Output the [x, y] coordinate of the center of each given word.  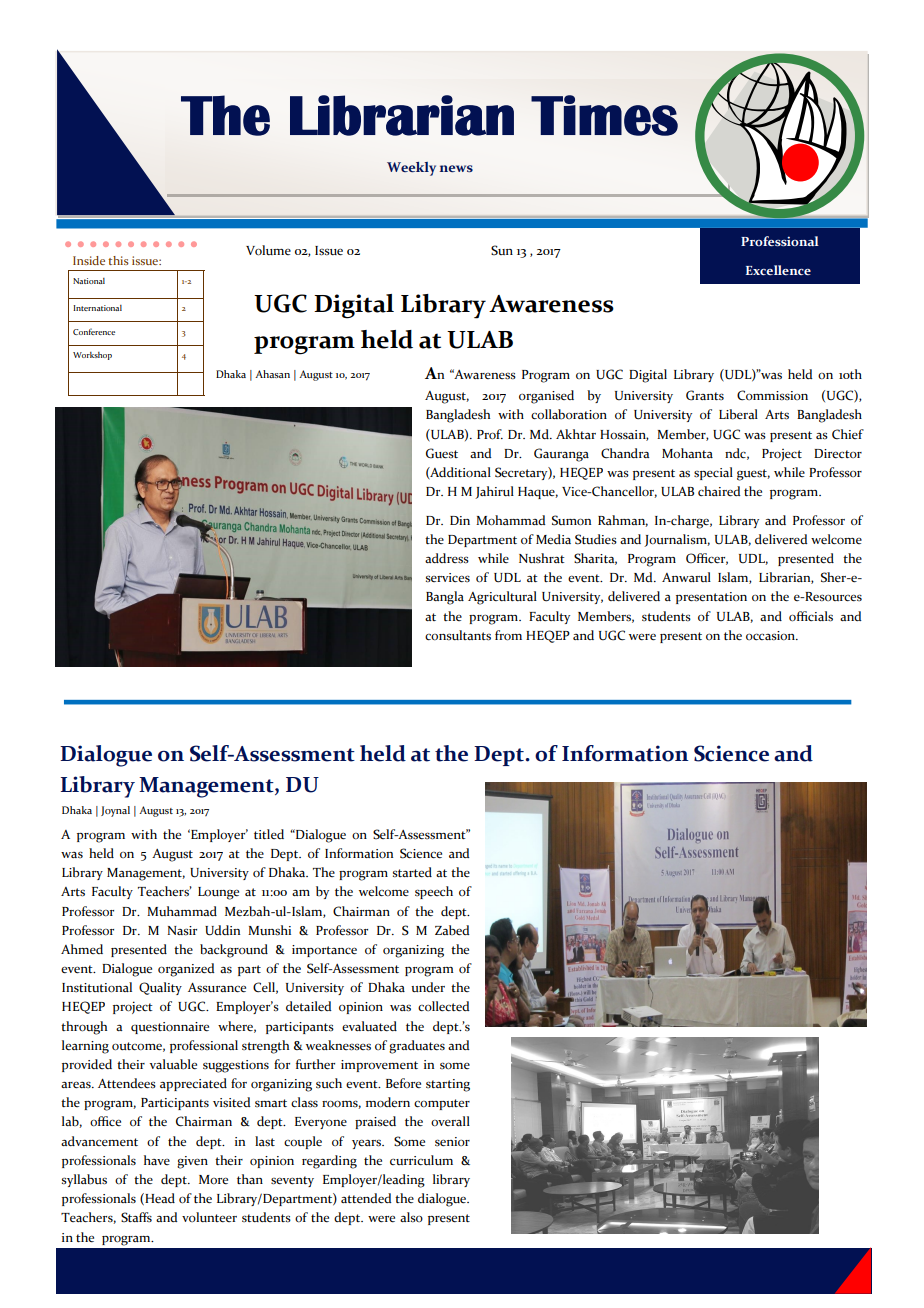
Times [604, 115]
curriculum [421, 1160]
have [157, 1160]
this [118, 260]
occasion [772, 636]
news [456, 168]
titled [269, 834]
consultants [458, 635]
